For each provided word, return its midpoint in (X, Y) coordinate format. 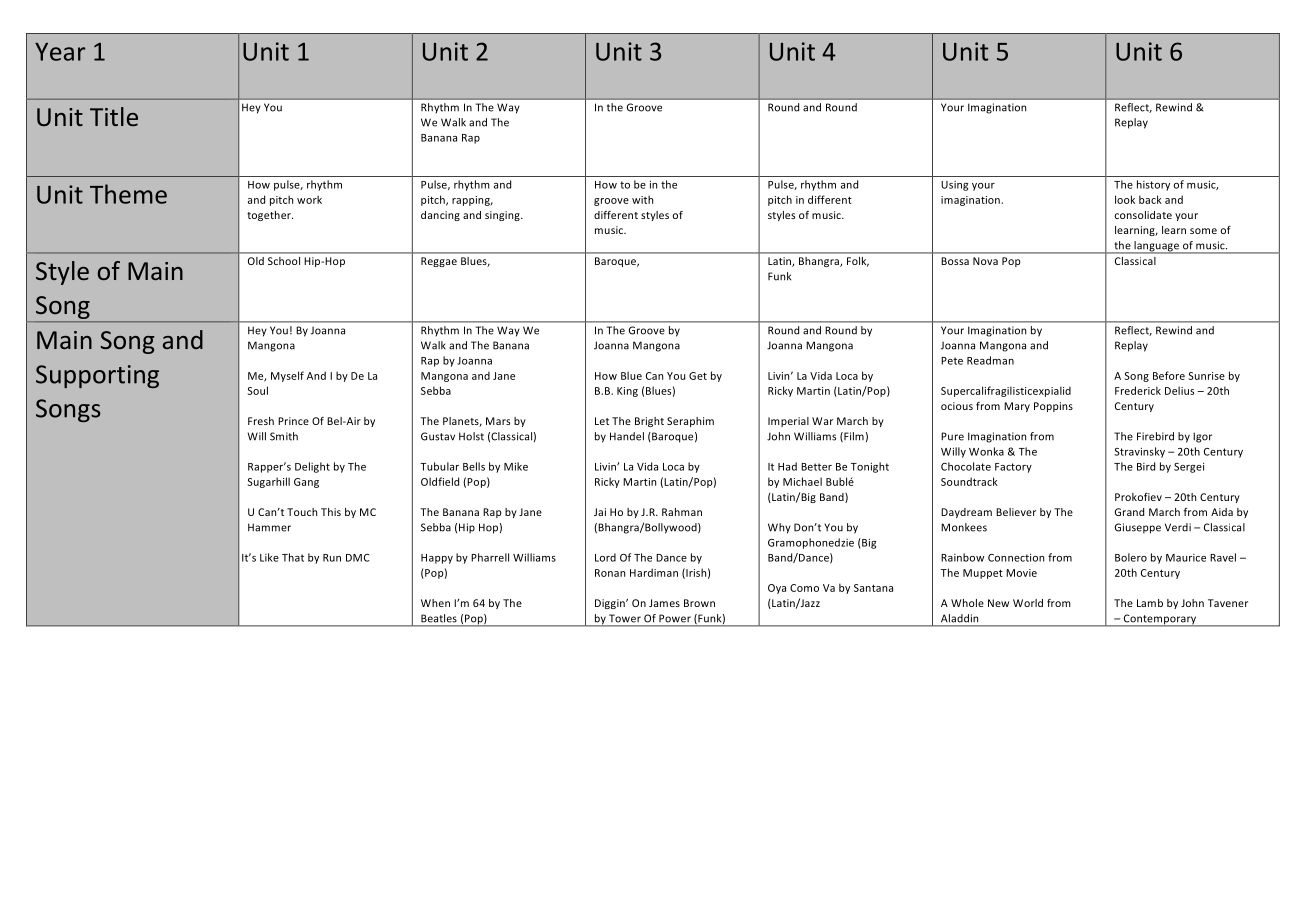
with (642, 199)
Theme (128, 194)
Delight (312, 467)
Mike (516, 466)
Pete (952, 361)
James (664, 603)
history (1153, 185)
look (1125, 199)
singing (503, 216)
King (627, 392)
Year (60, 52)
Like (269, 557)
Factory (1013, 468)
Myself (287, 376)
